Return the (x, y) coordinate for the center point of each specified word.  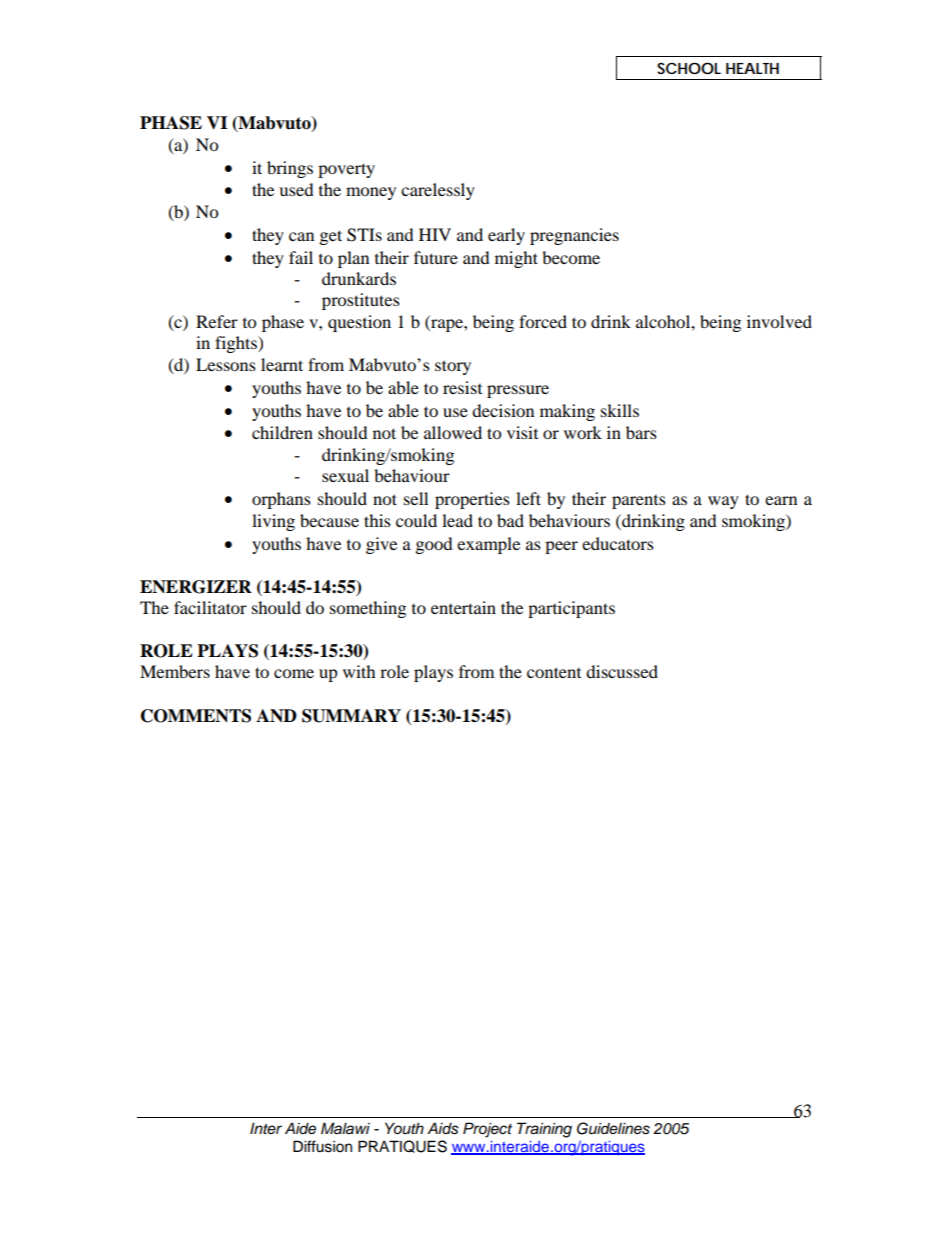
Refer (217, 321)
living (273, 522)
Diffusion (322, 1146)
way (723, 502)
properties (472, 500)
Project (487, 1130)
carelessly (438, 191)
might (516, 259)
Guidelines (613, 1128)
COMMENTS (196, 716)
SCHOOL (689, 68)
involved (779, 321)
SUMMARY (351, 716)
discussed (622, 671)
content (554, 672)
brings (290, 169)
